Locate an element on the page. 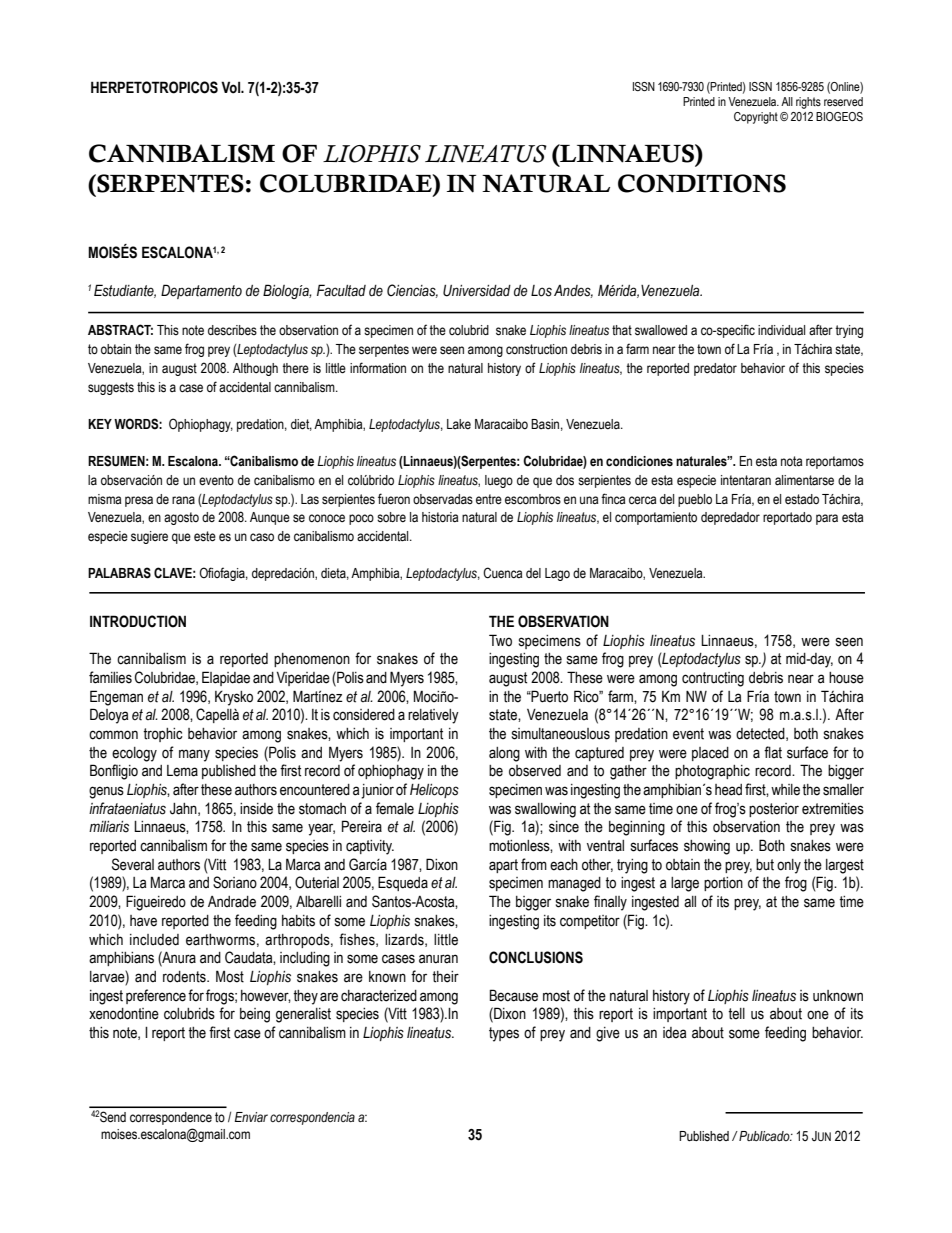 This document has width=952, height=1233. many is located at coordinates (194, 755).
